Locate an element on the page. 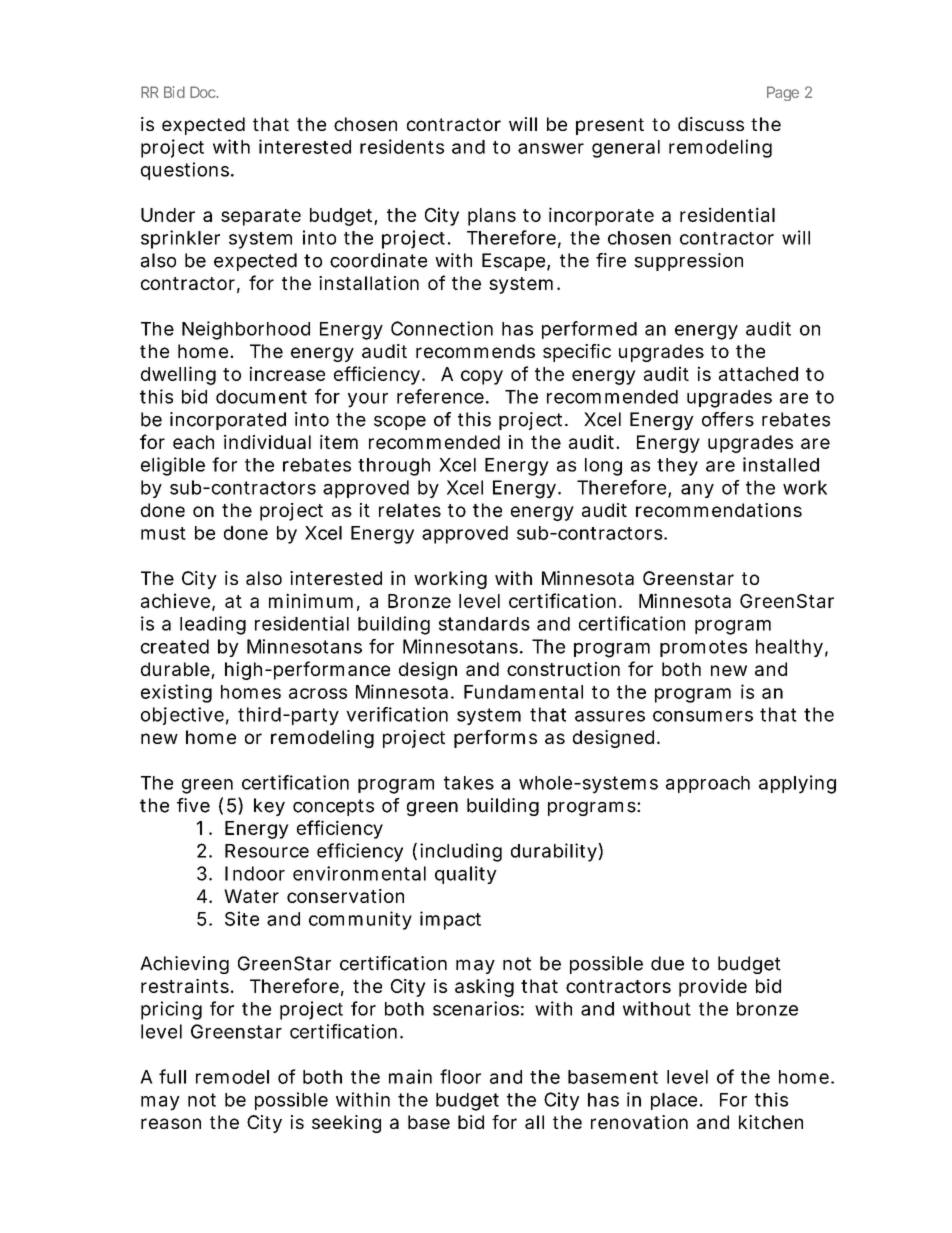 Image resolution: width=952 pixels, height=1233 pixels. answer is located at coordinates (551, 148).
